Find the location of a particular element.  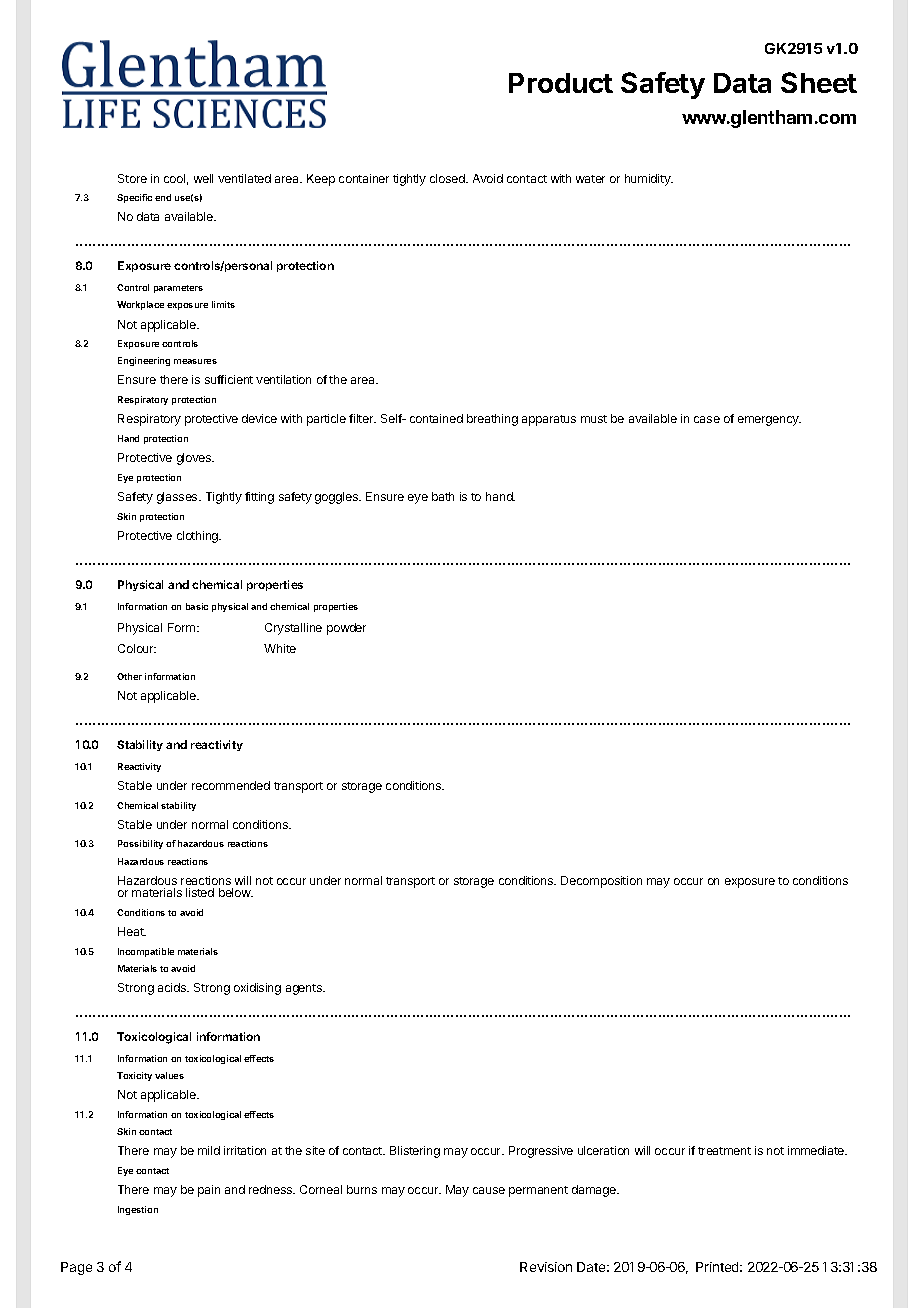

cause is located at coordinates (489, 1190).
